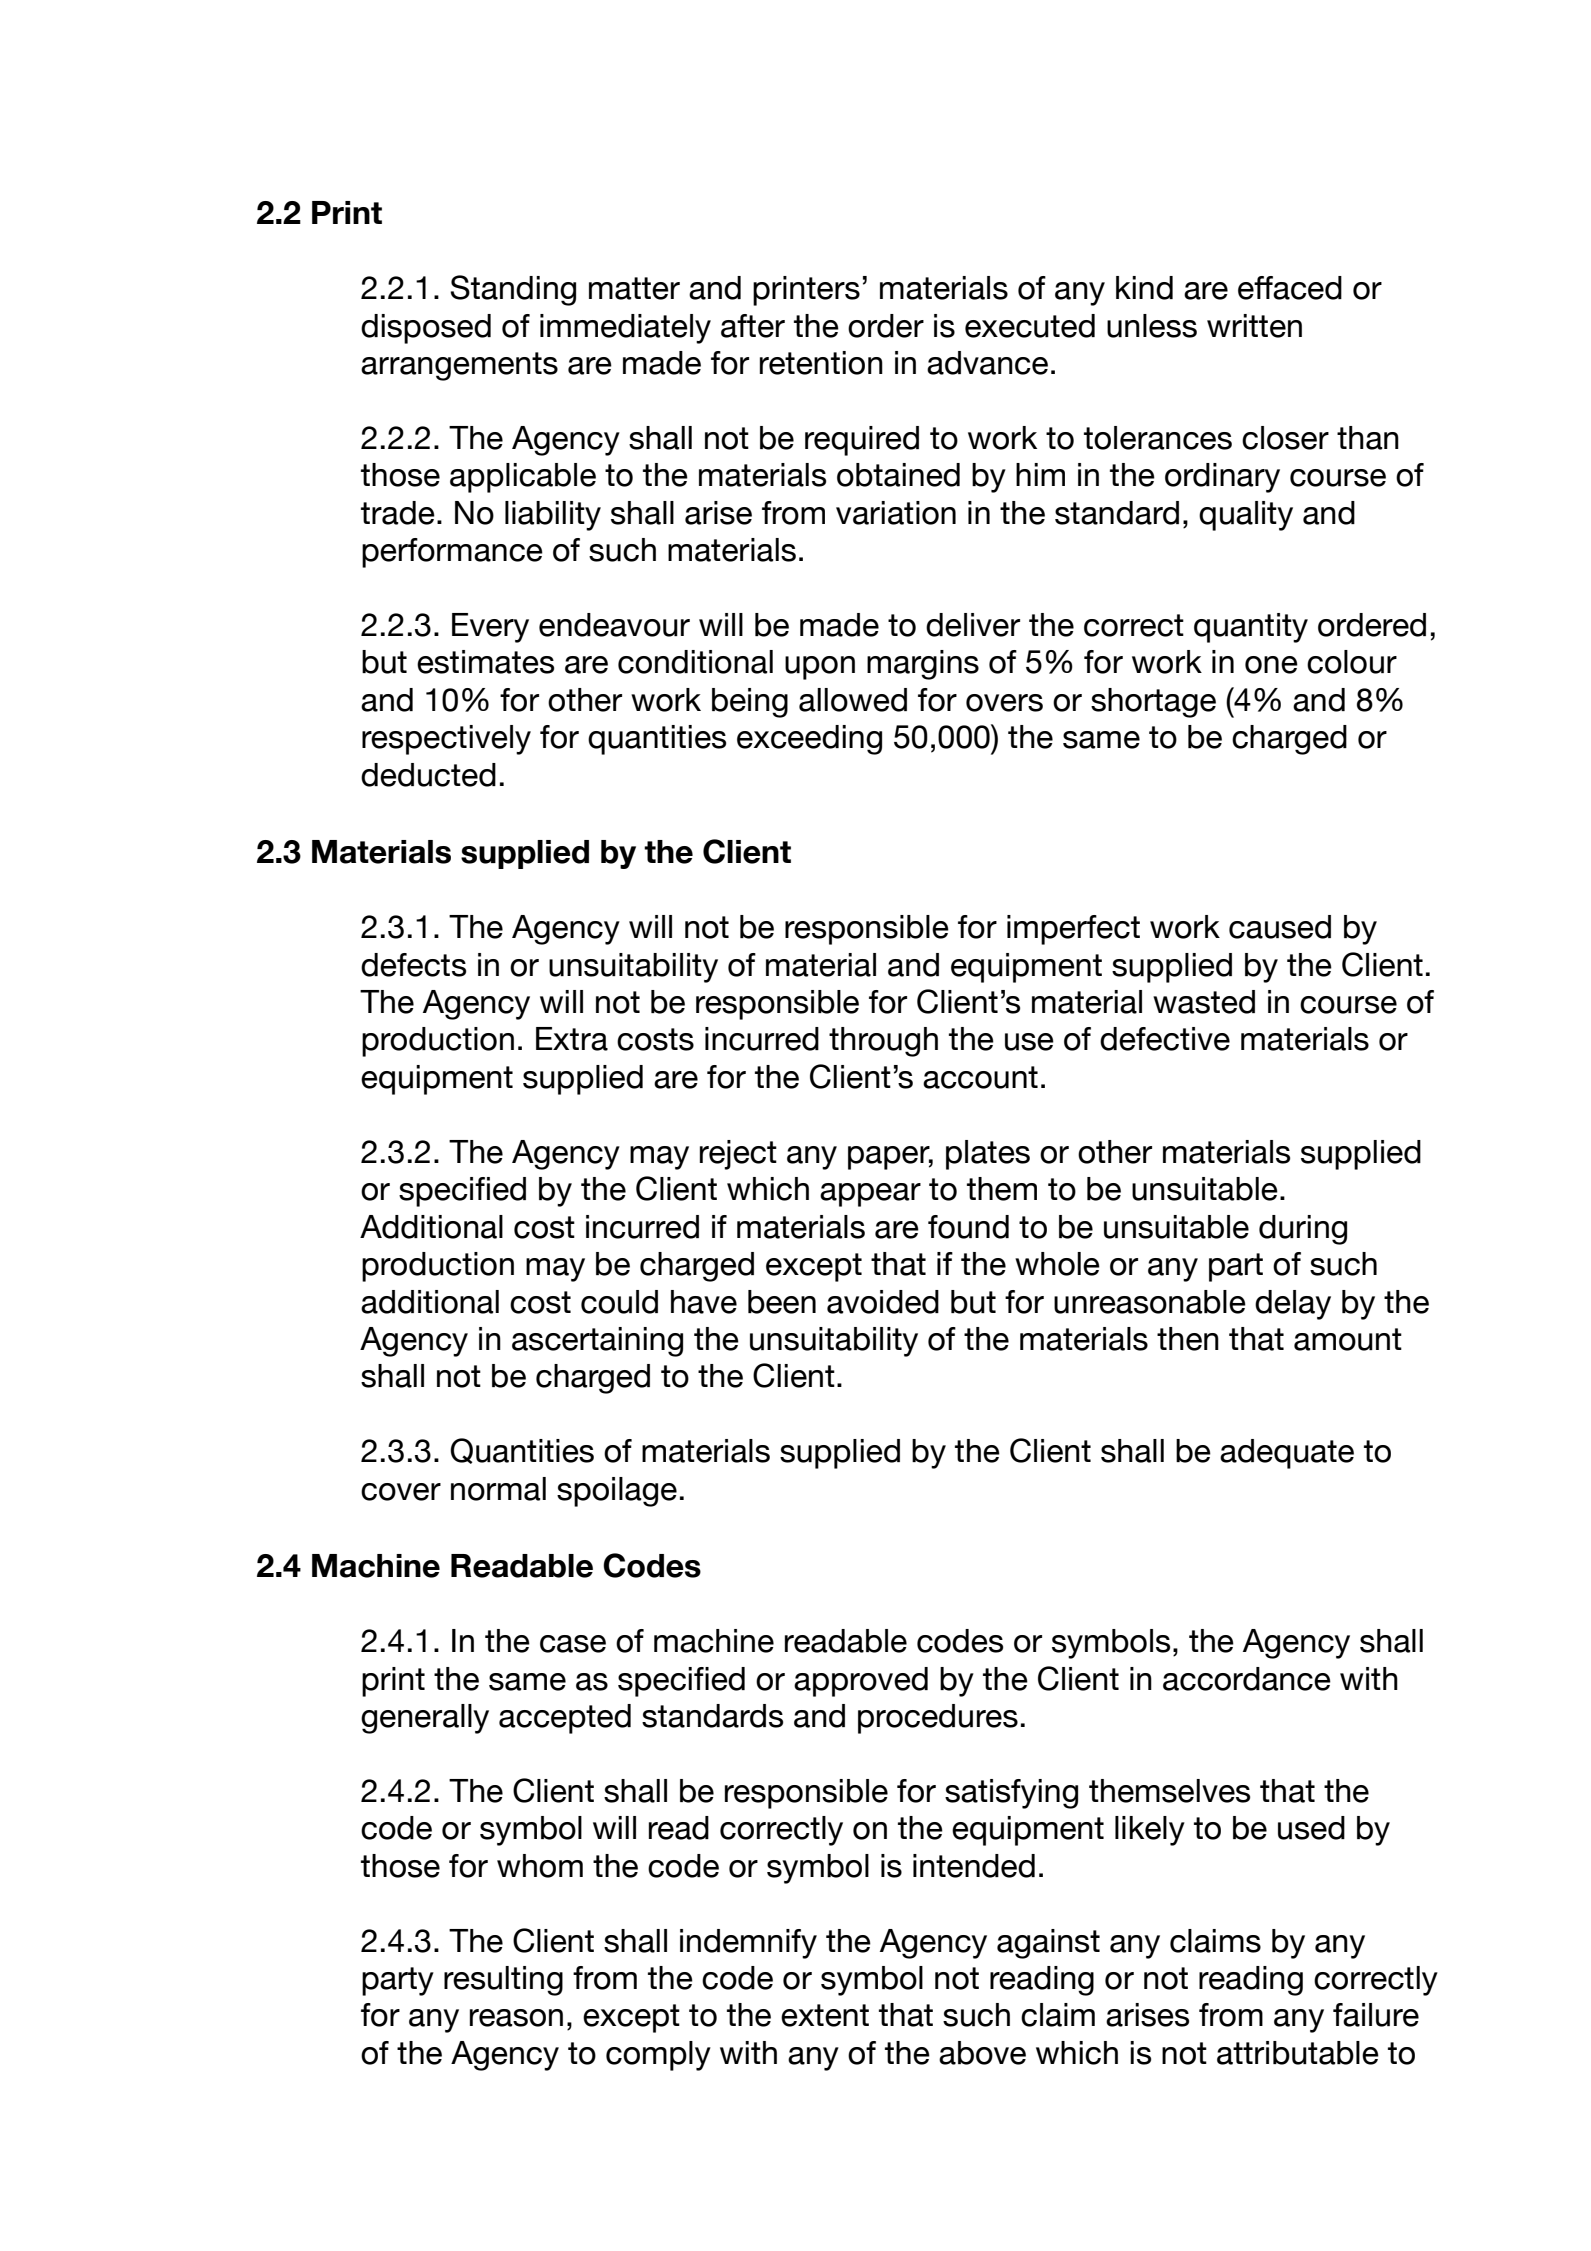 Image resolution: width=1591 pixels, height=2251 pixels. What do you see at coordinates (572, 1039) in the document?
I see `Extra` at bounding box center [572, 1039].
